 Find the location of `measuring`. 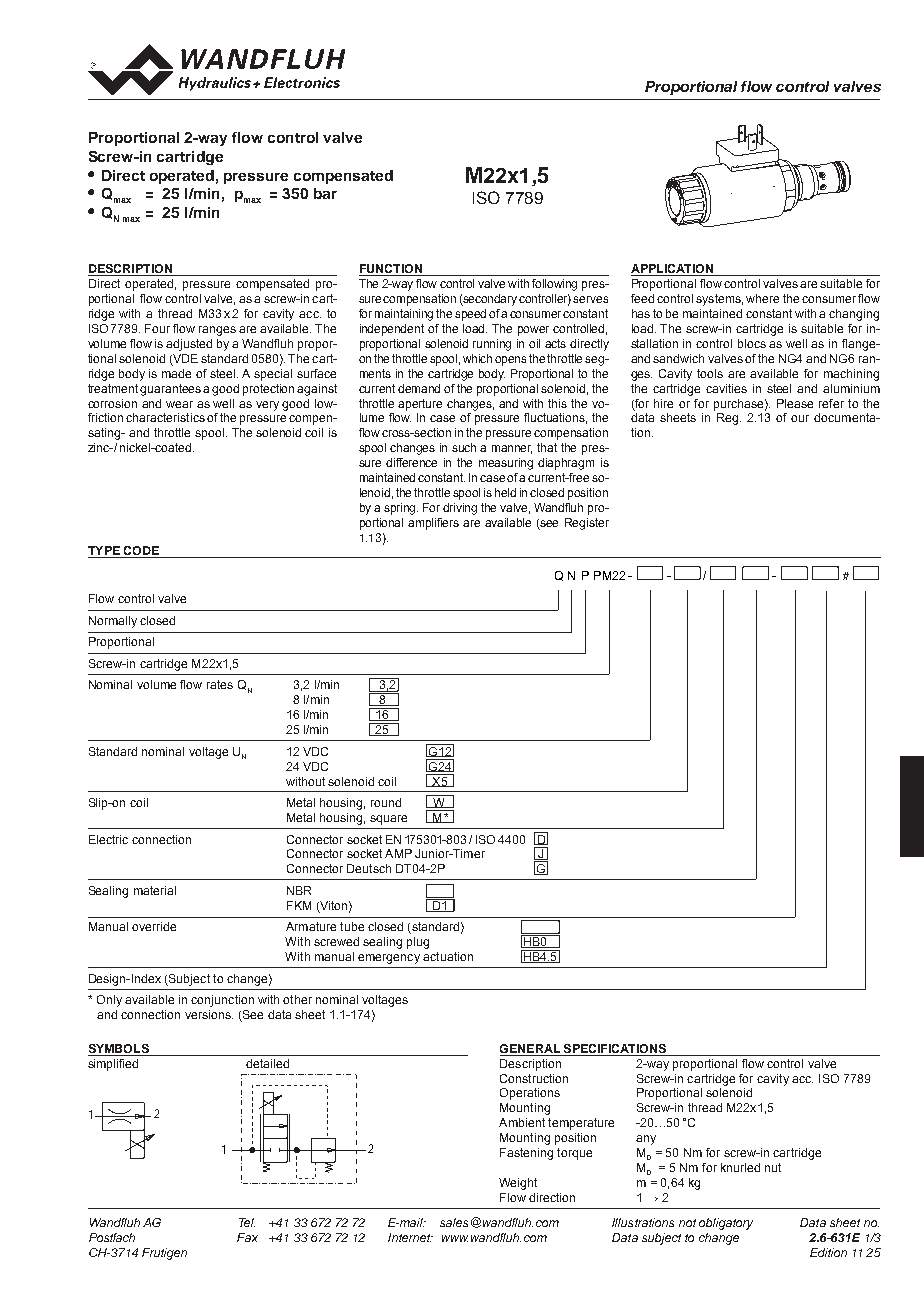

measuring is located at coordinates (506, 464).
